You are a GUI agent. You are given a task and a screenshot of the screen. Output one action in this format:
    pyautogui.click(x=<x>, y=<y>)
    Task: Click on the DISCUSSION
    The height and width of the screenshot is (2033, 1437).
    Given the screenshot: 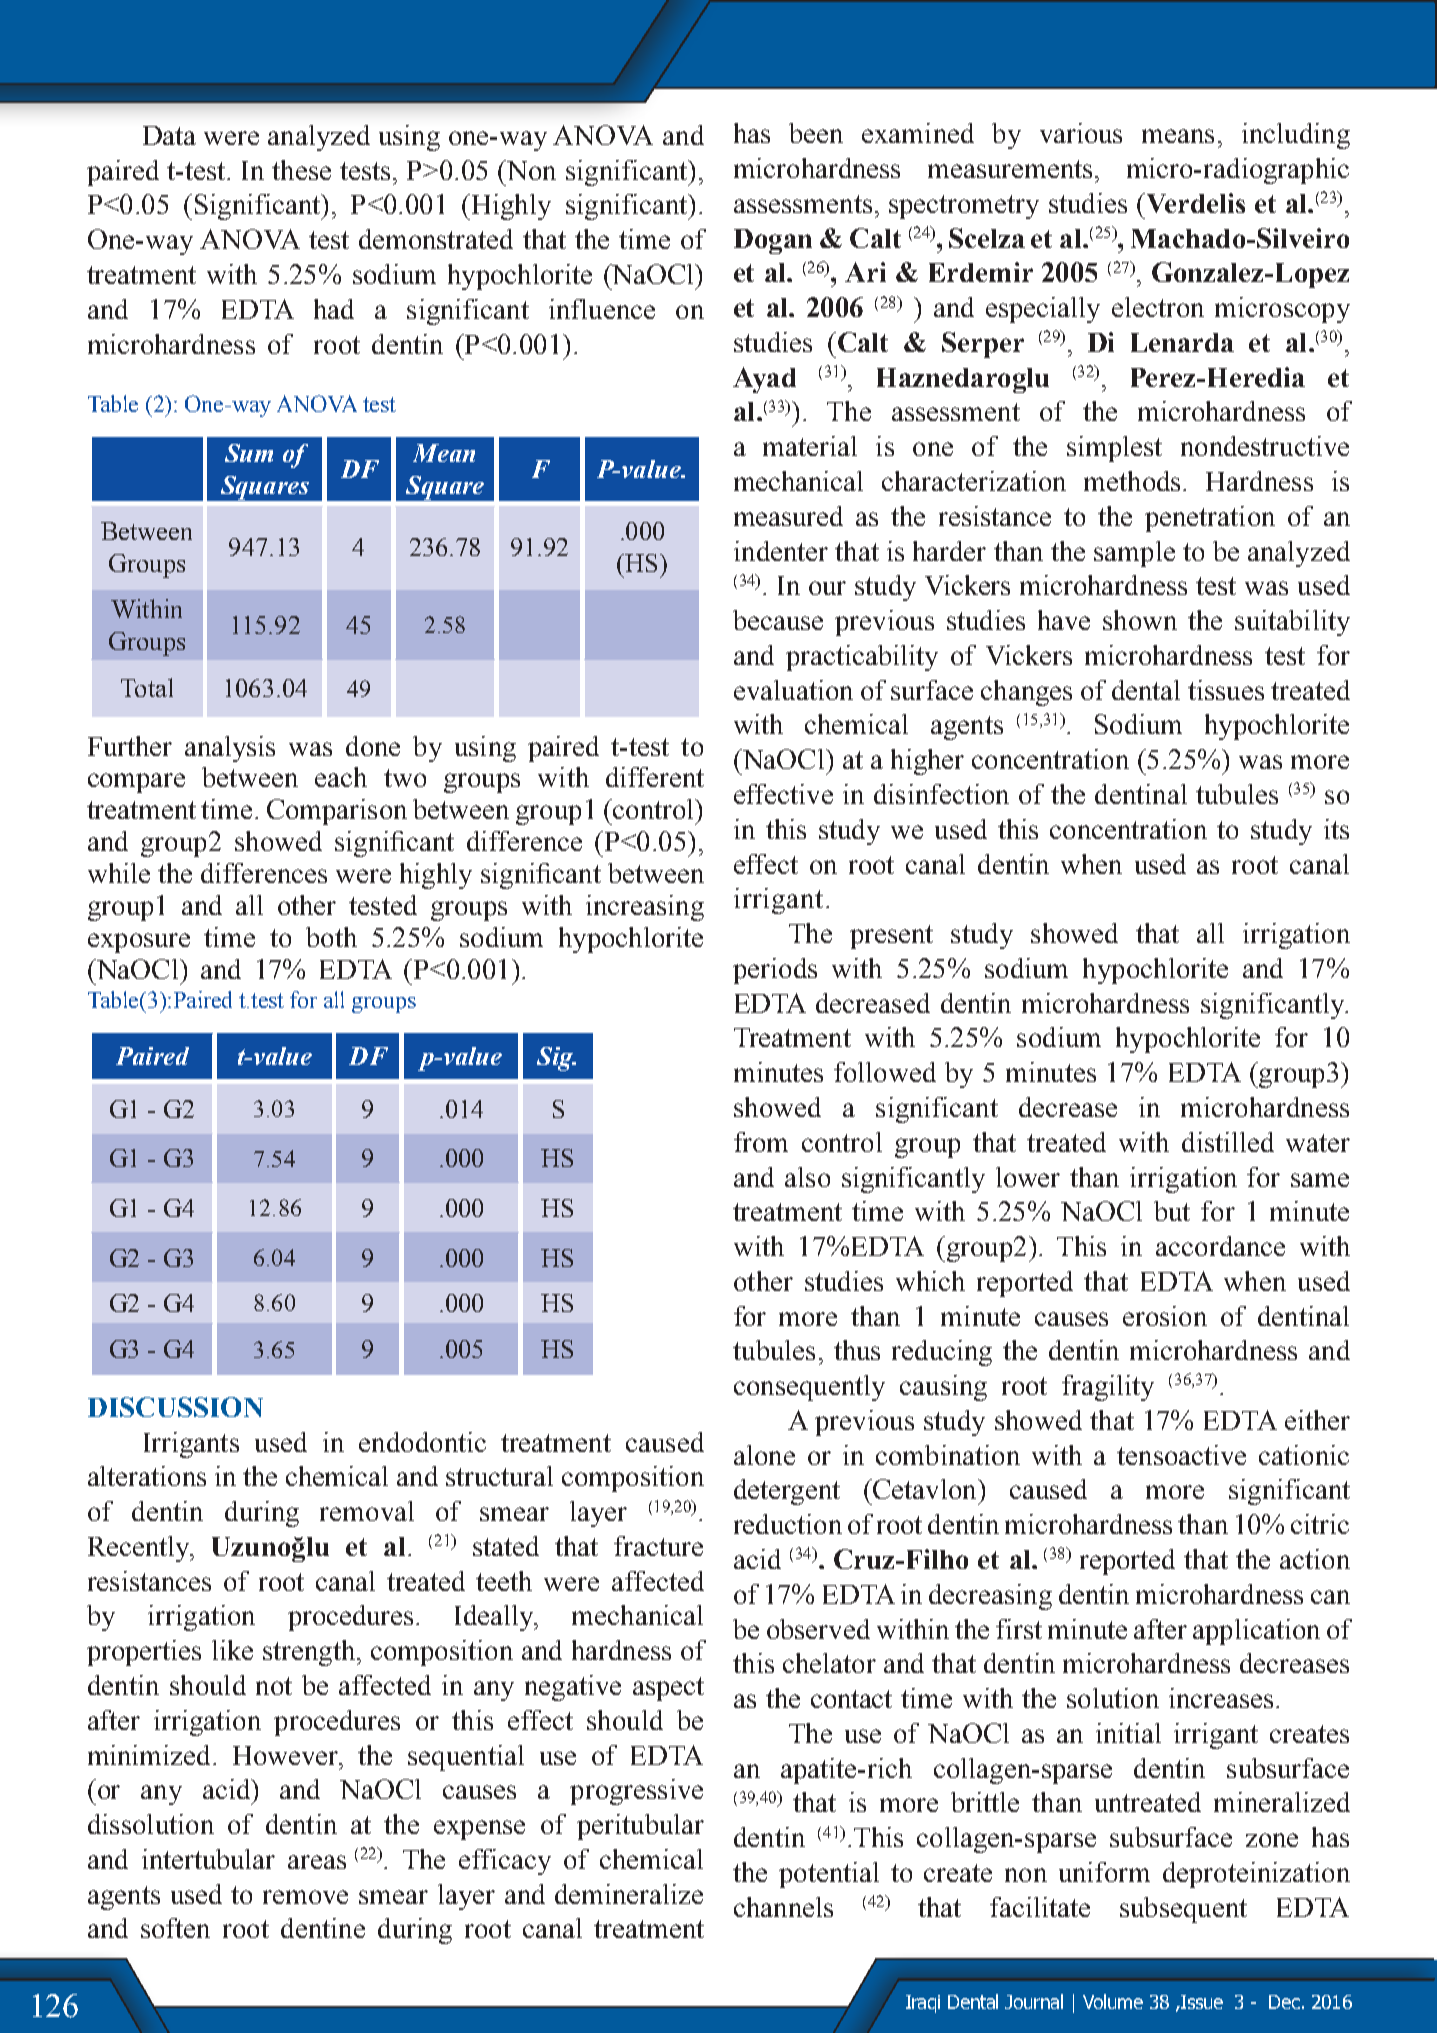 What is the action you would take?
    pyautogui.click(x=175, y=1407)
